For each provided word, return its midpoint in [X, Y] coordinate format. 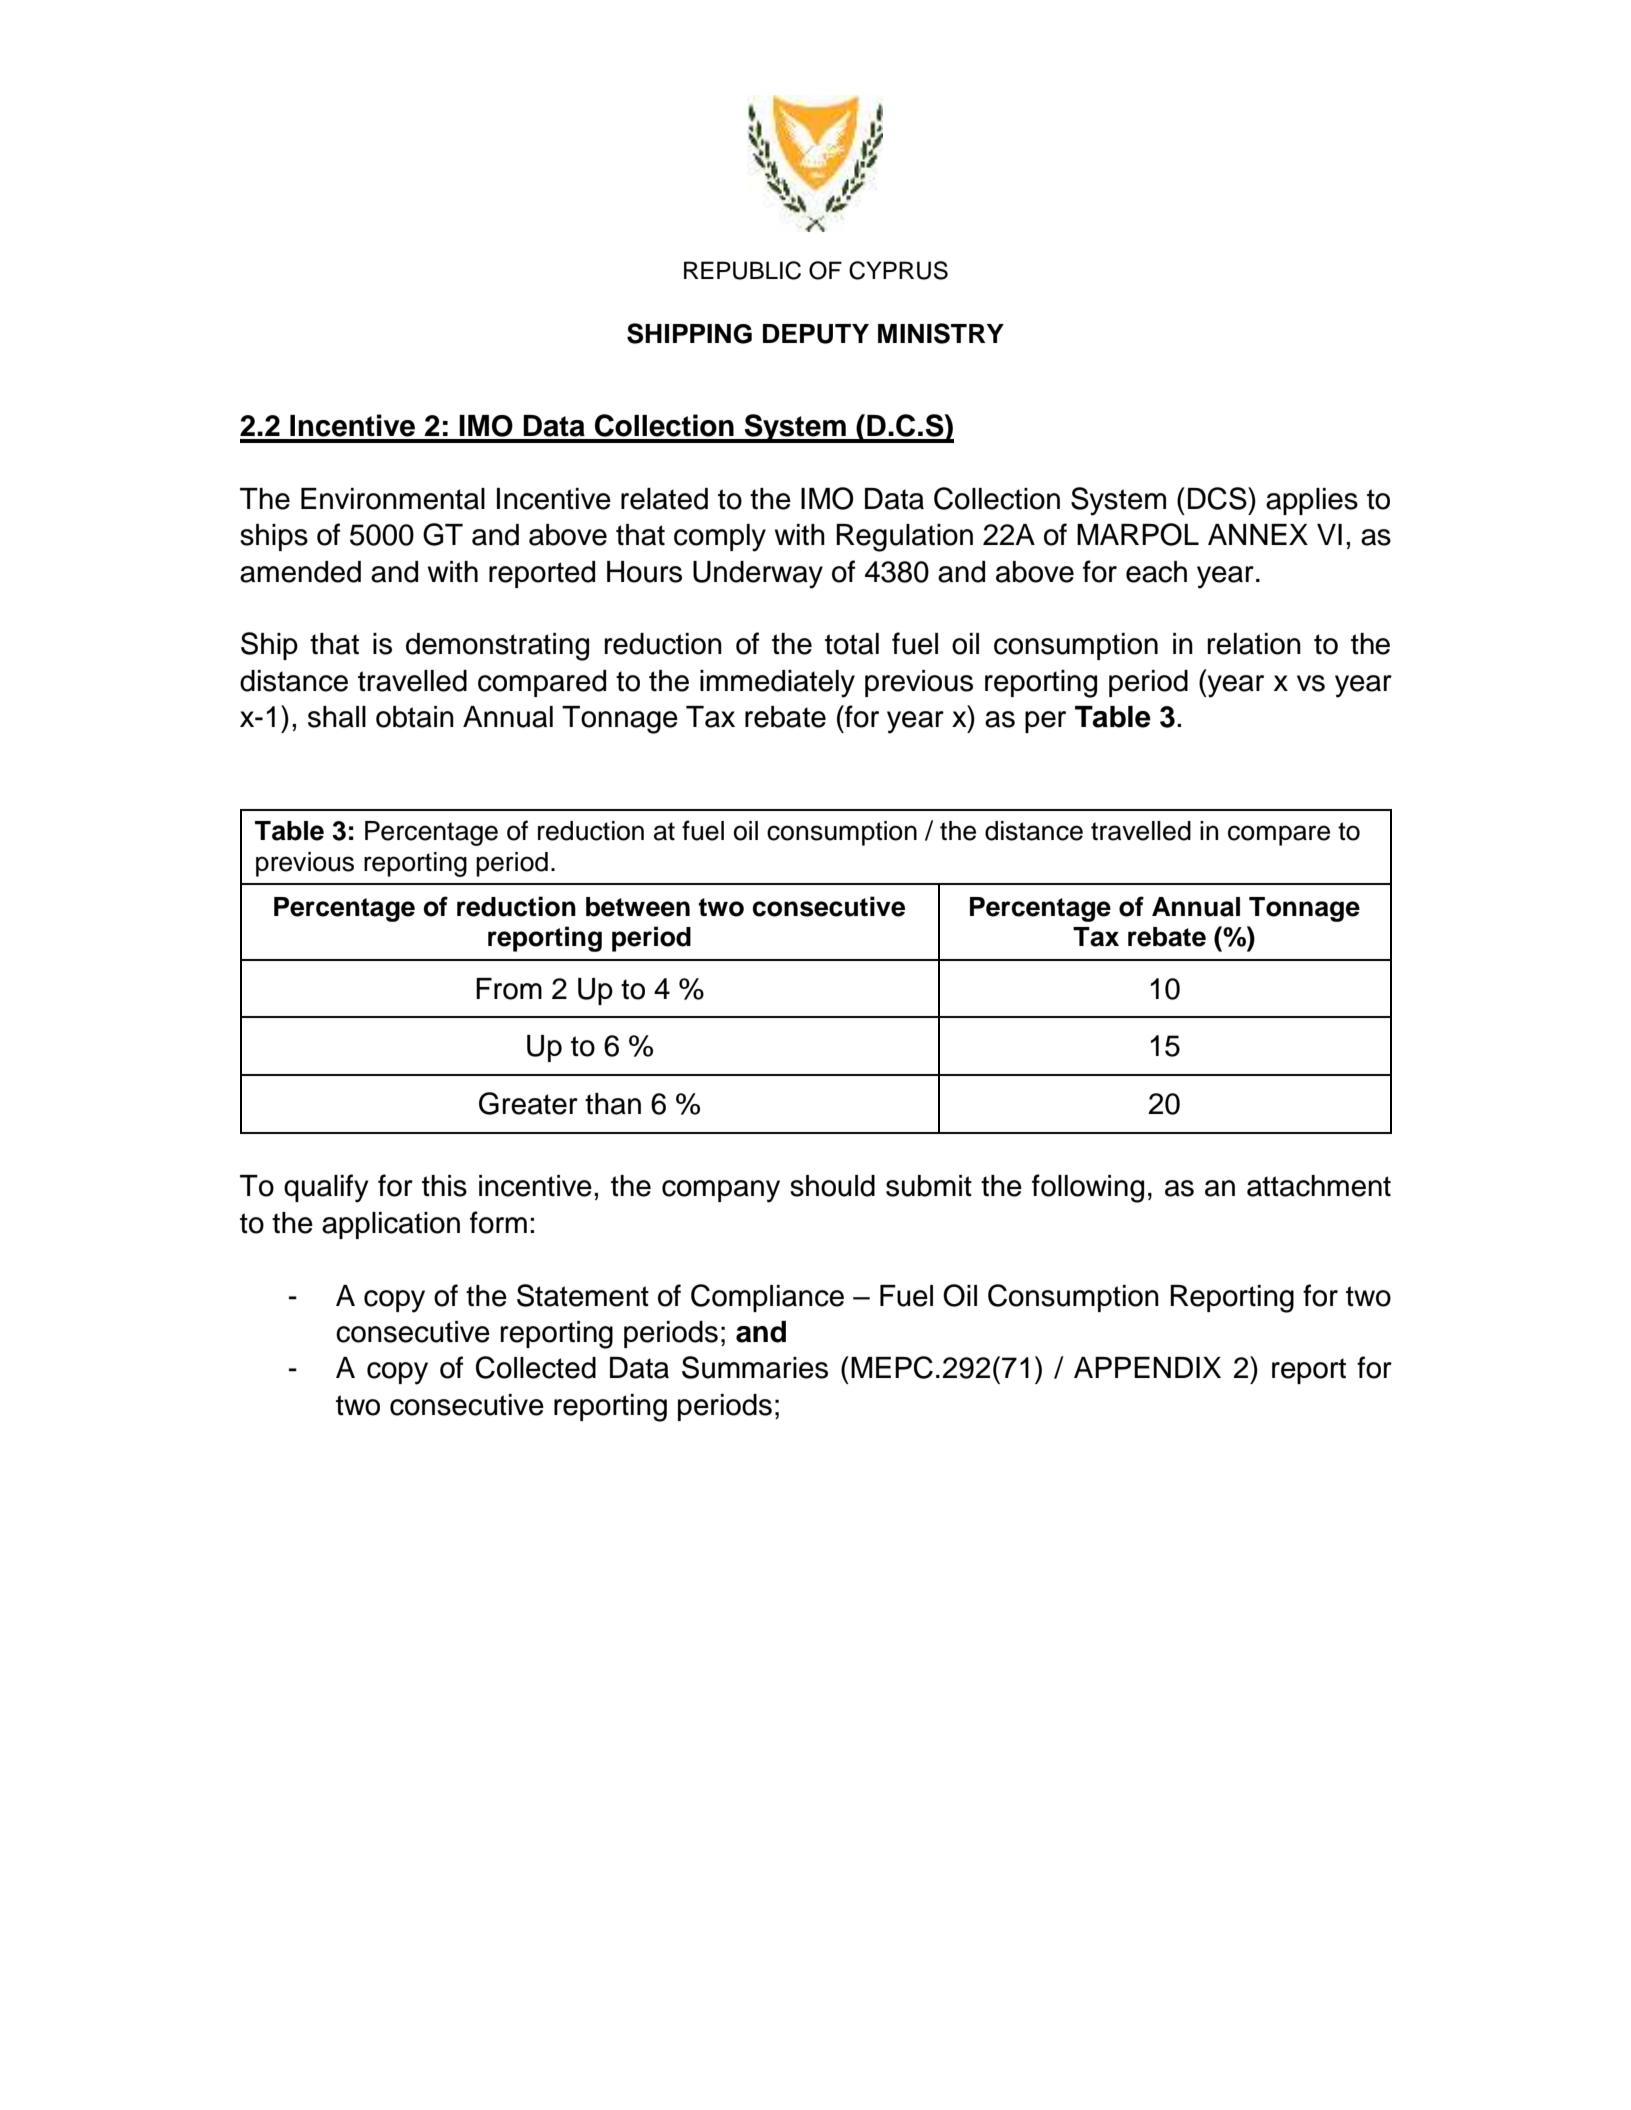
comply [720, 538]
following [1088, 1188]
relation [1254, 644]
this [444, 1186]
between [638, 907]
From [509, 989]
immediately [777, 684]
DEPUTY [816, 334]
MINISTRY [941, 333]
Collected [536, 1367]
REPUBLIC [742, 270]
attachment [1319, 1186]
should [832, 1186]
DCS [1218, 498]
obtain [415, 717]
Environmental [393, 499]
